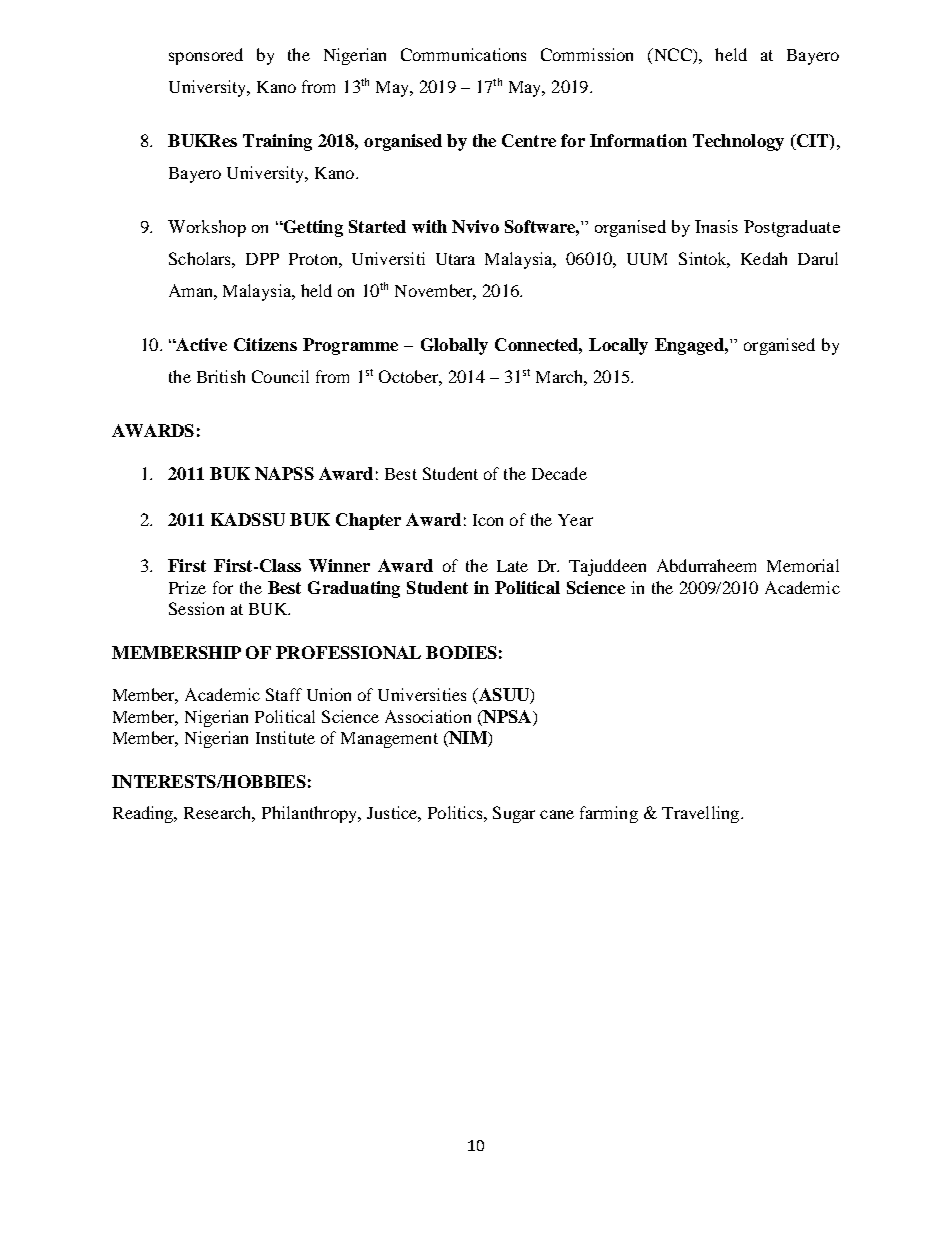 This image has width=952, height=1233. What do you see at coordinates (221, 376) in the image?
I see `British` at bounding box center [221, 376].
